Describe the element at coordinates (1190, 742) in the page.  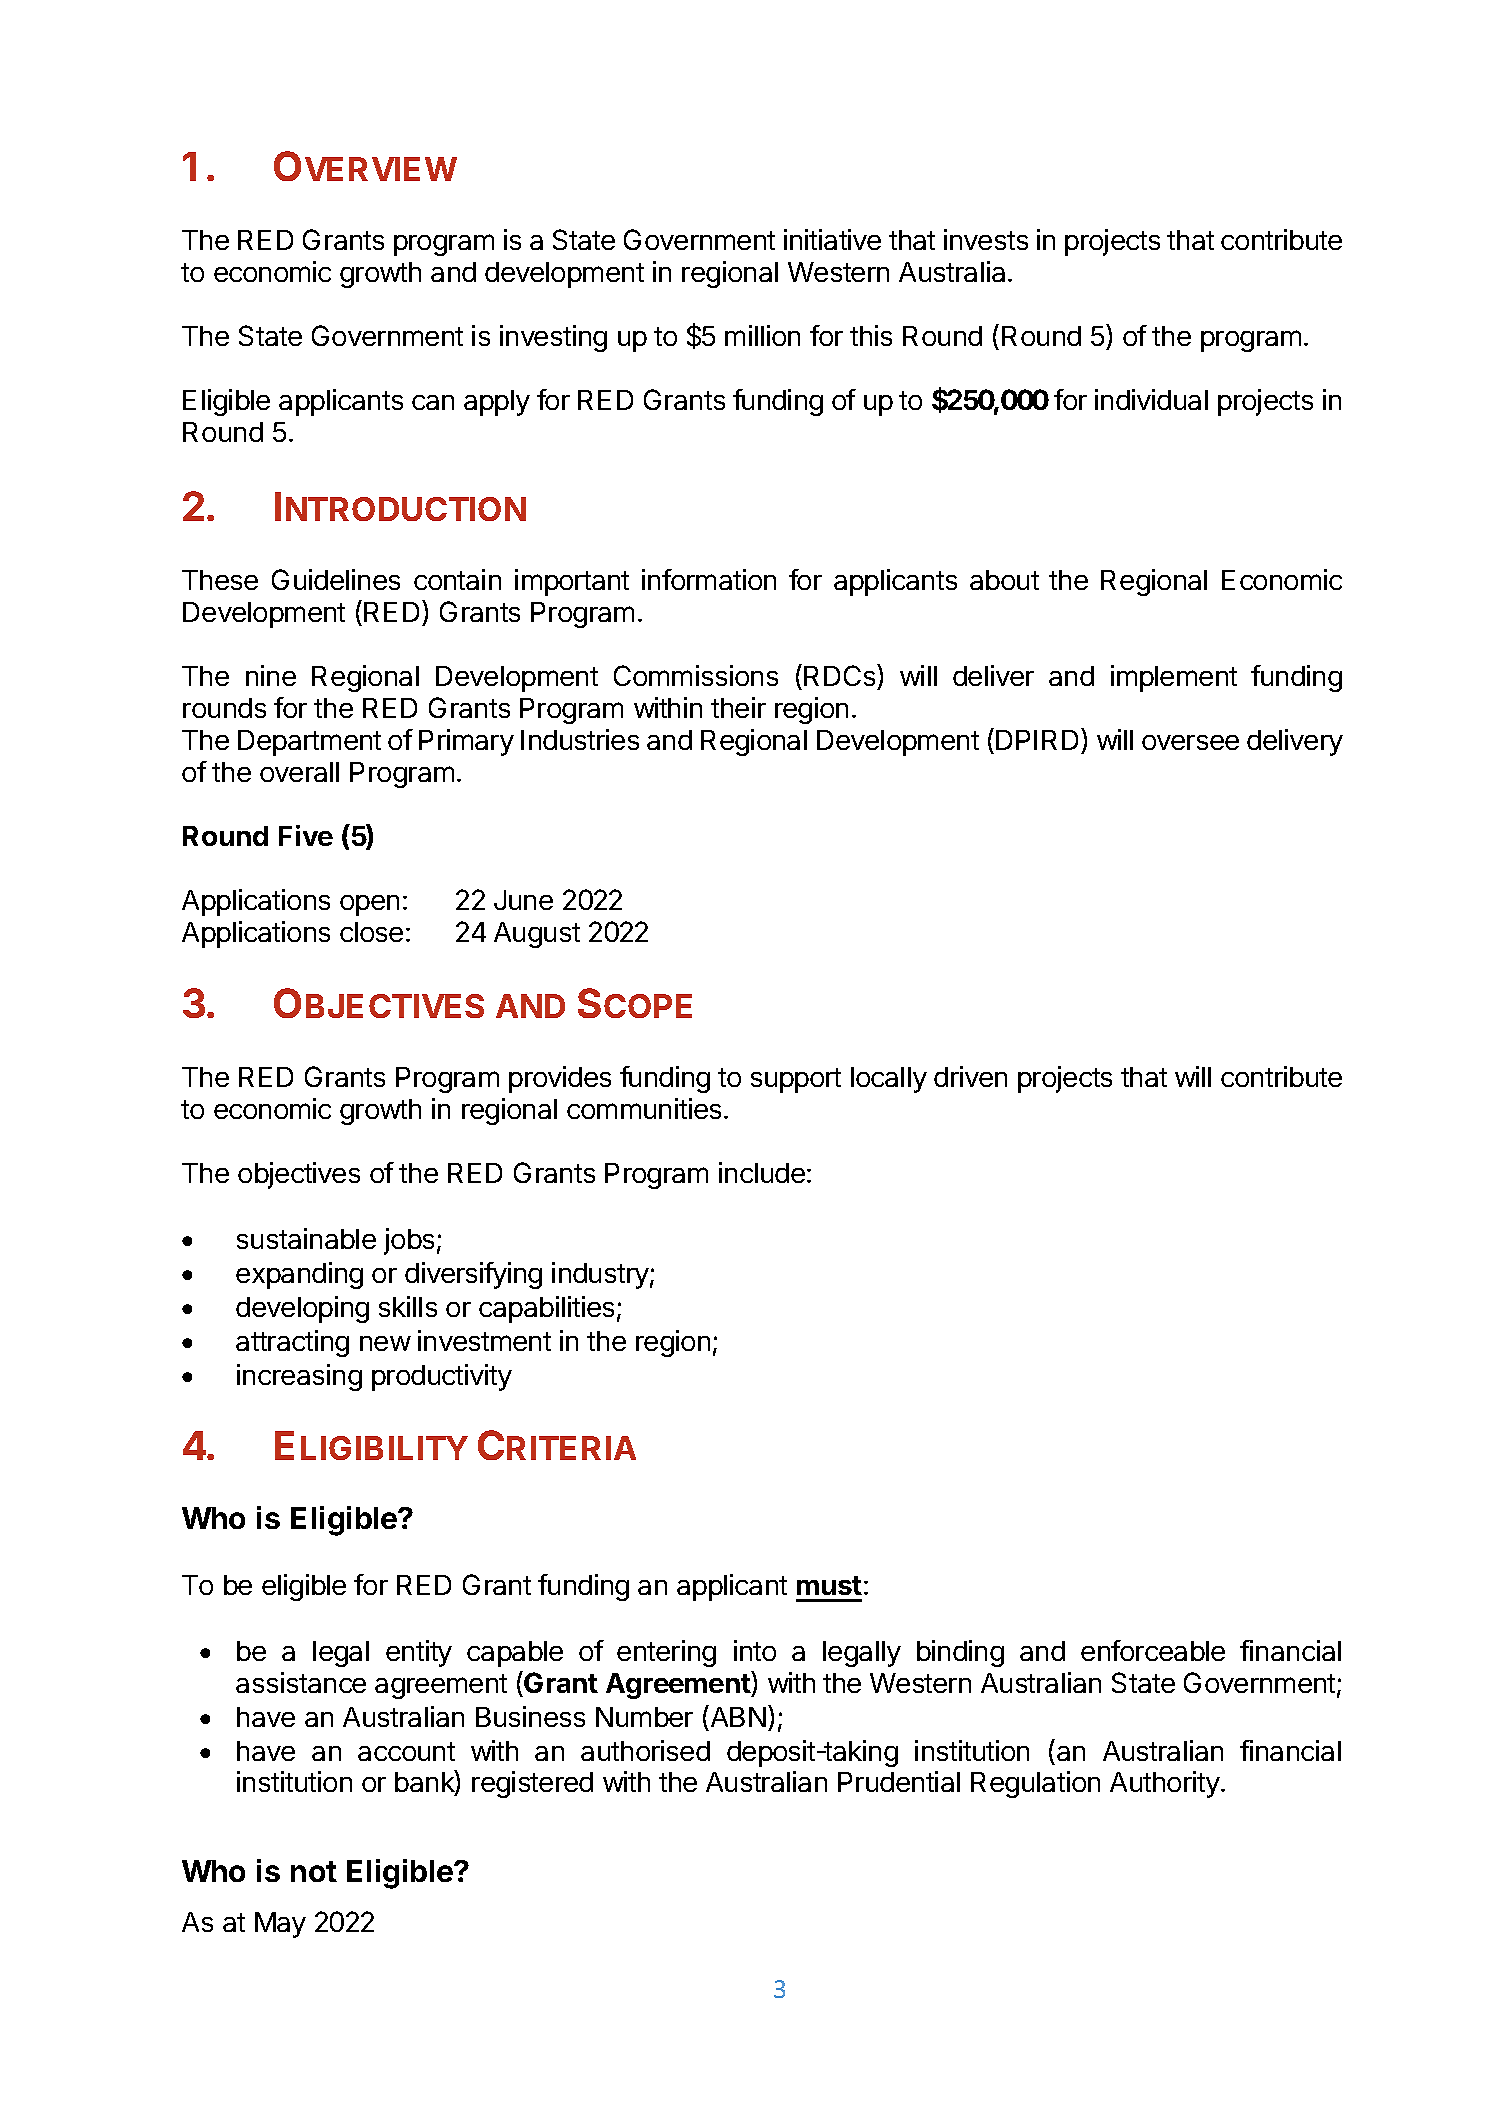
I see `oversee` at that location.
